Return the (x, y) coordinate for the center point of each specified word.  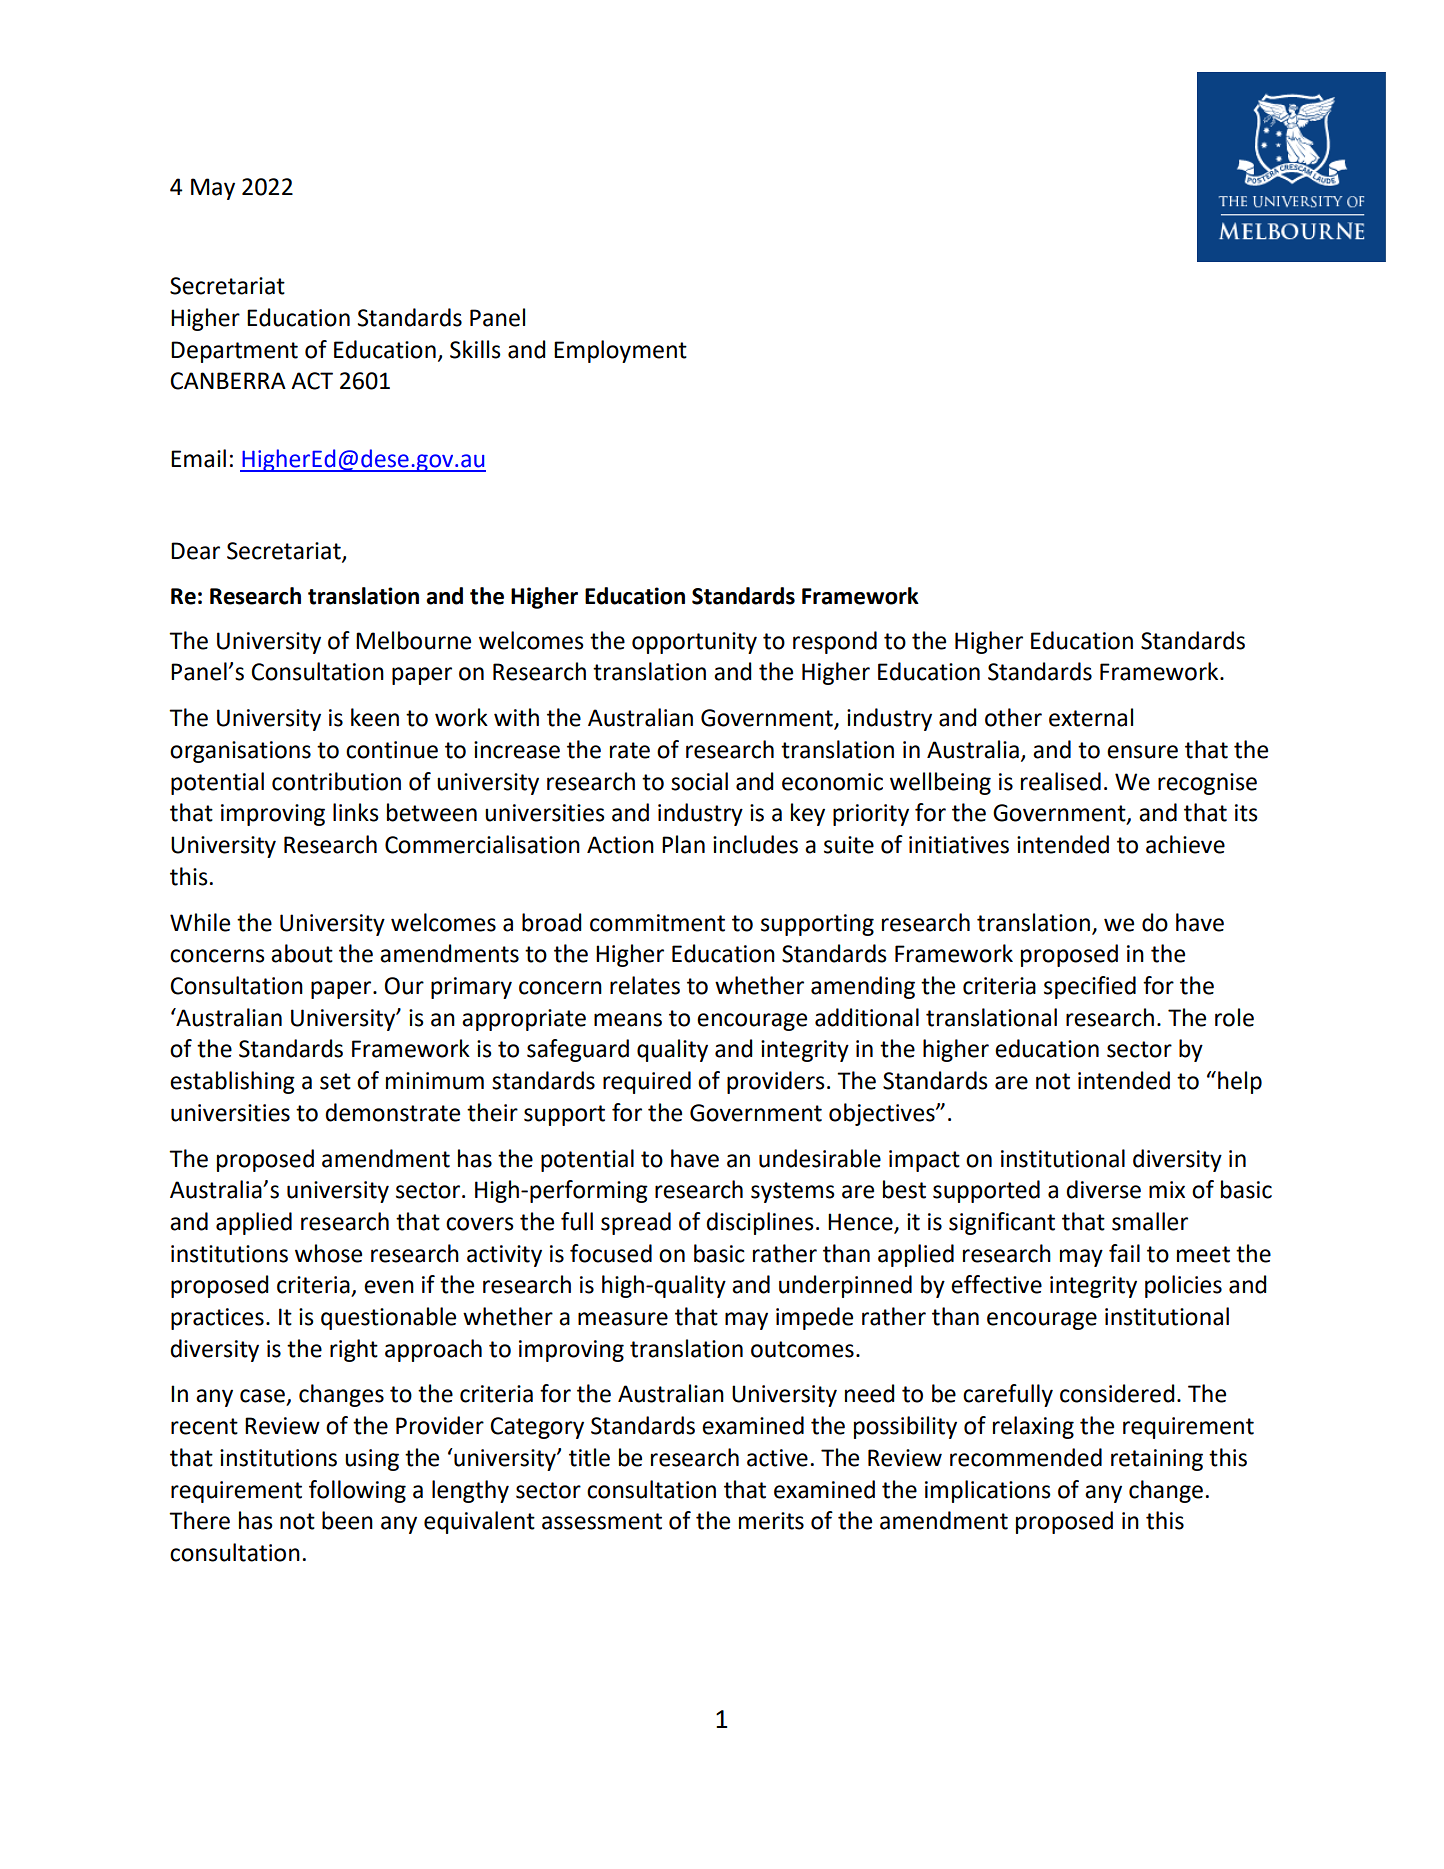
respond (835, 642)
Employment (620, 351)
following (357, 1491)
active (777, 1458)
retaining (1157, 1460)
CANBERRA (228, 381)
